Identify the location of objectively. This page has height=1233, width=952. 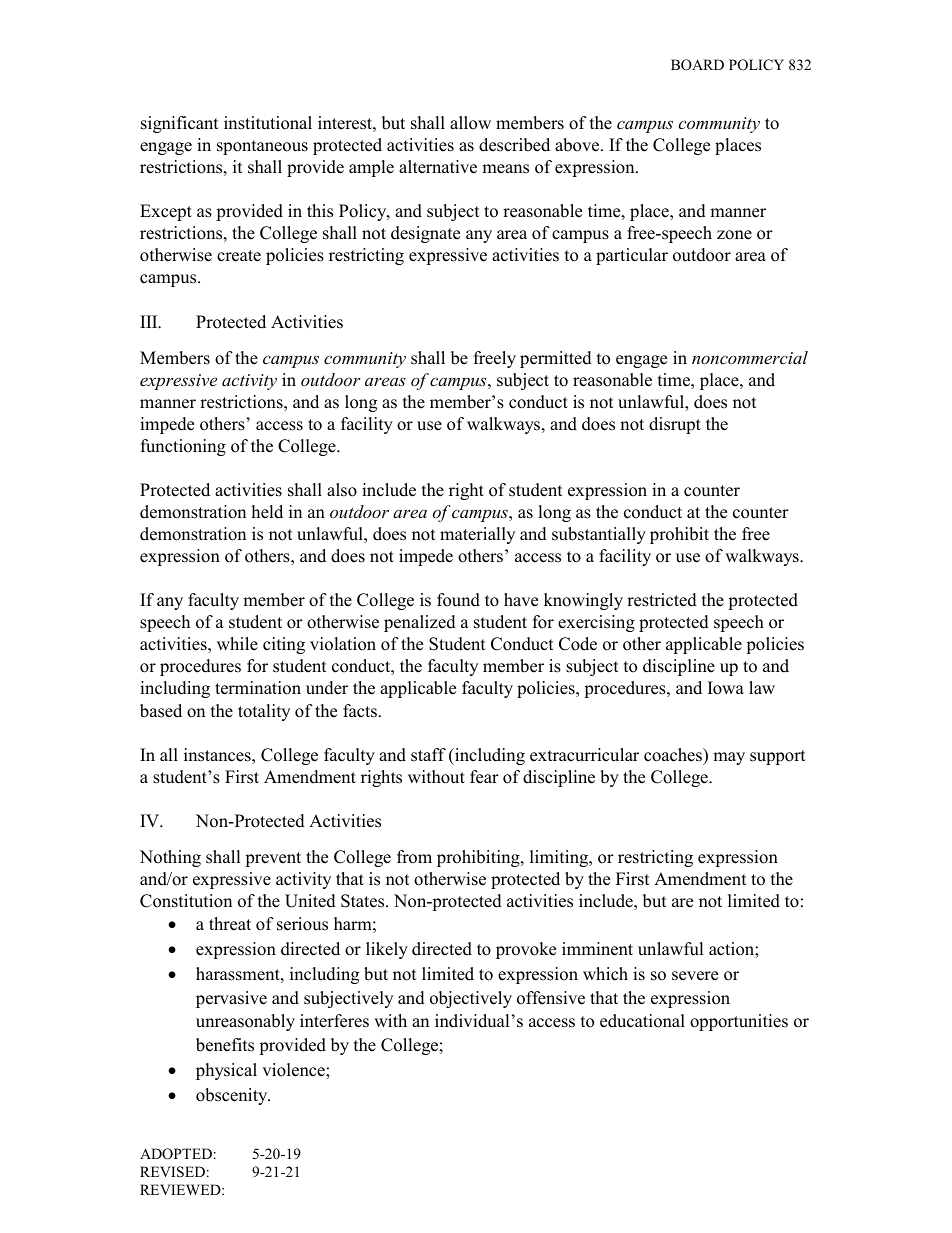
(471, 999).
